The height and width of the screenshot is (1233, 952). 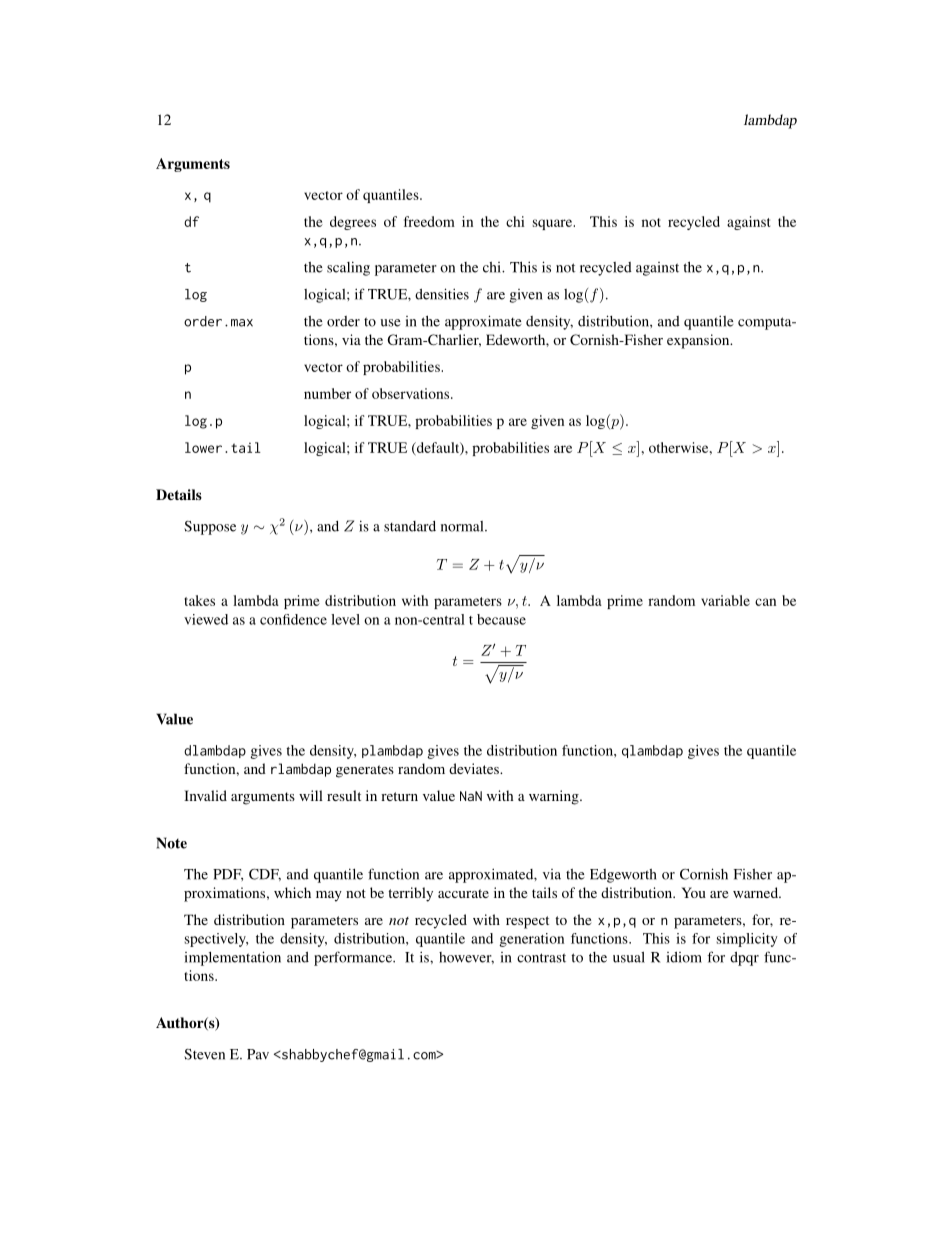 What do you see at coordinates (765, 602) in the screenshot?
I see `can` at bounding box center [765, 602].
